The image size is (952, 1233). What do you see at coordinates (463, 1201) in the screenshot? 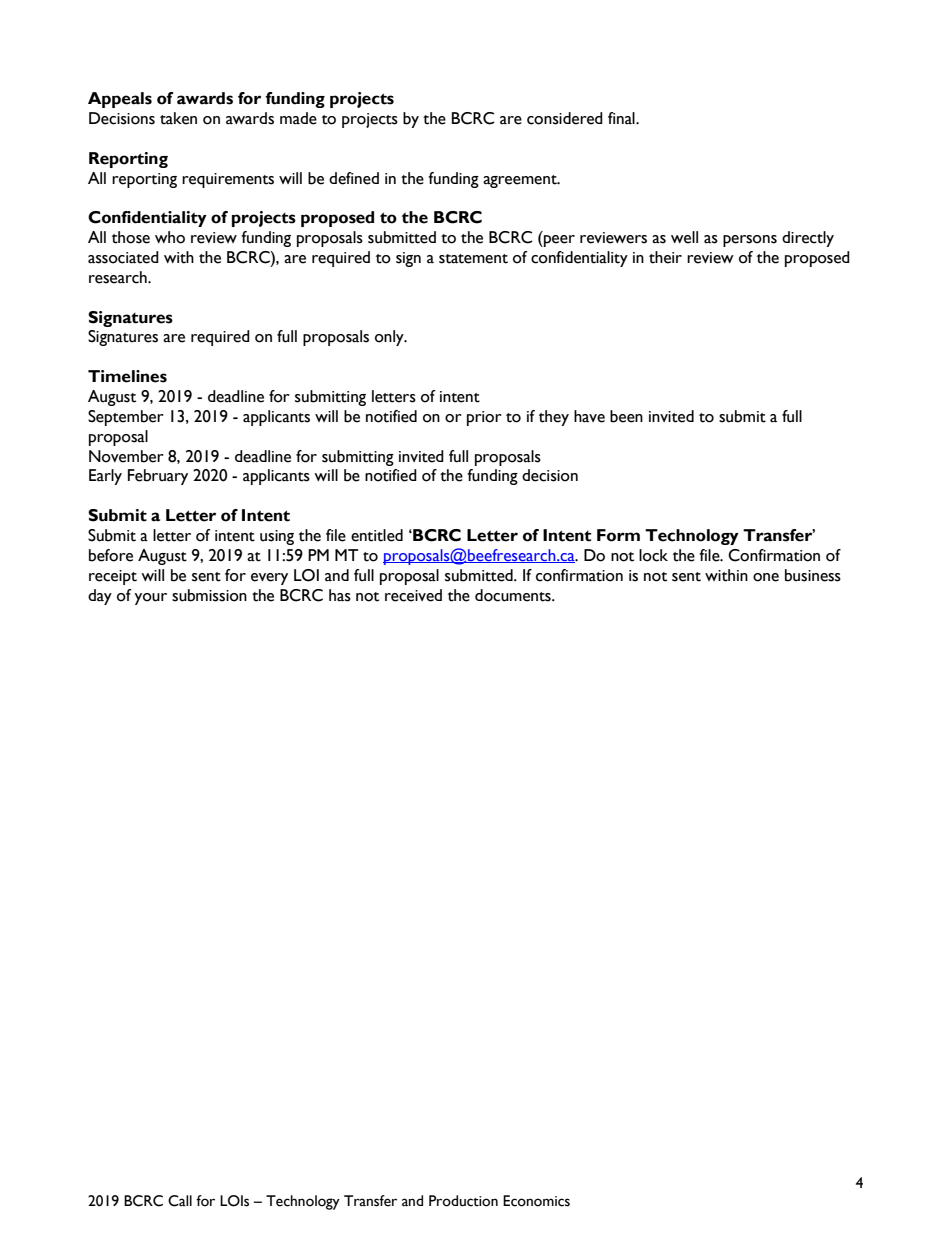
I see `Production` at bounding box center [463, 1201].
